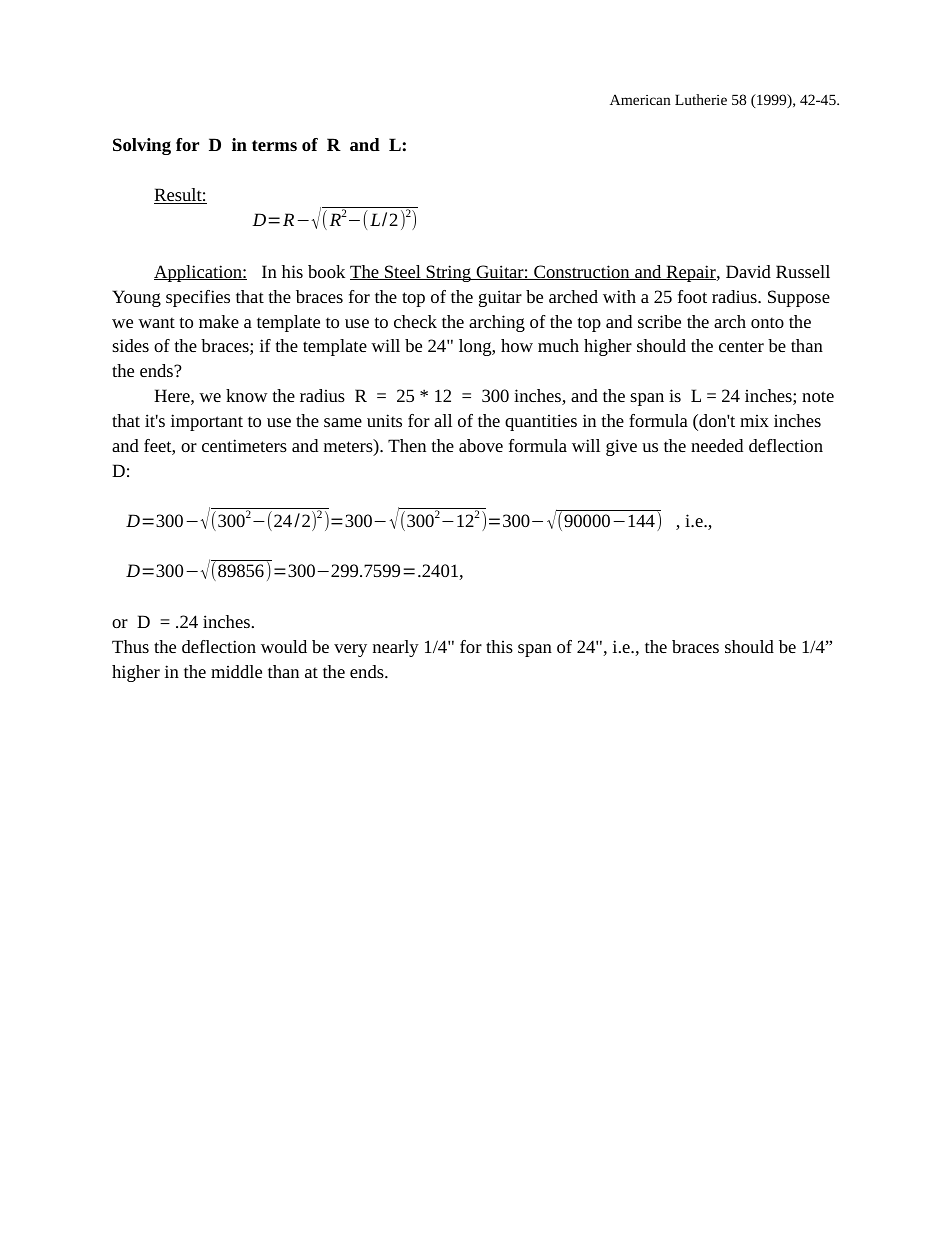  I want to click on middle, so click(236, 671).
